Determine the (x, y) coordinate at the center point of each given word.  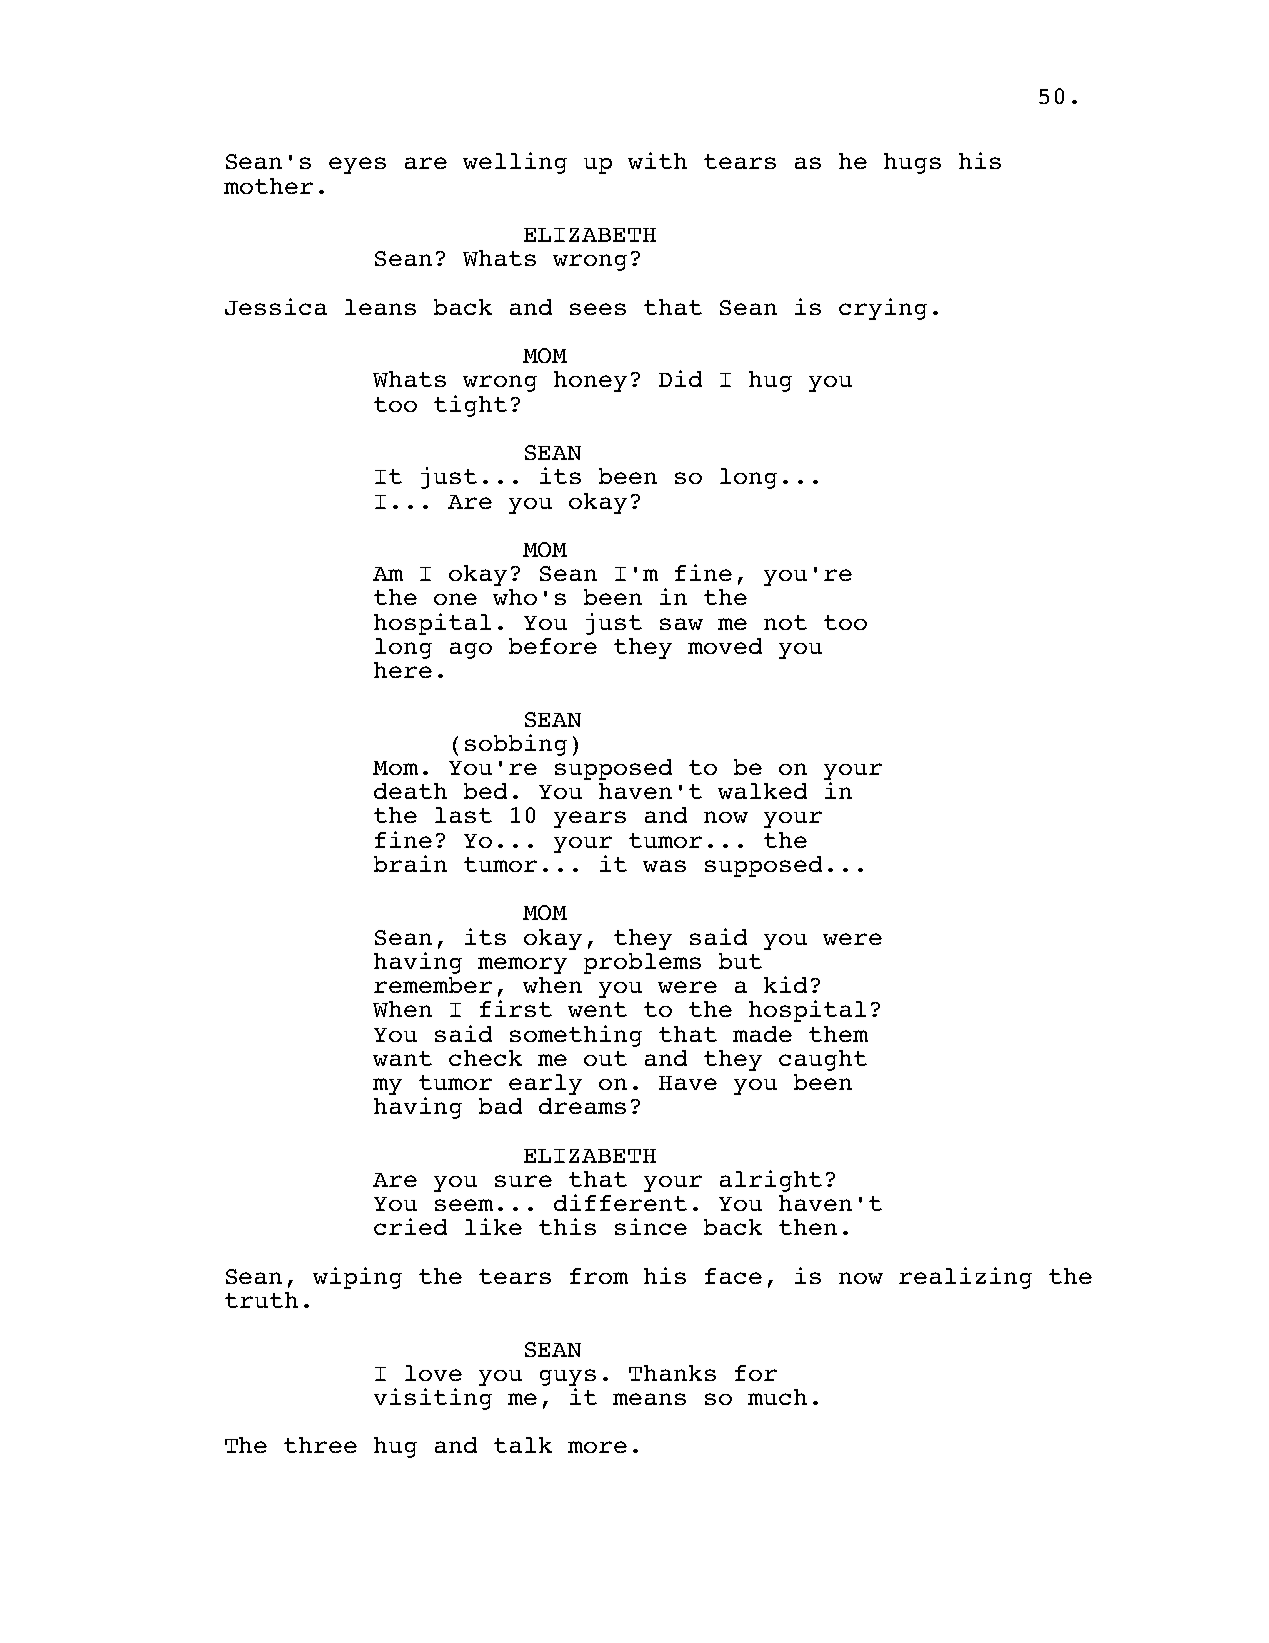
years (590, 819)
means (649, 1399)
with (657, 160)
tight (470, 406)
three (320, 1445)
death (410, 791)
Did (680, 378)
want (402, 1058)
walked (762, 791)
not (785, 622)
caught (823, 1060)
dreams (582, 1106)
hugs (912, 163)
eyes (357, 165)
